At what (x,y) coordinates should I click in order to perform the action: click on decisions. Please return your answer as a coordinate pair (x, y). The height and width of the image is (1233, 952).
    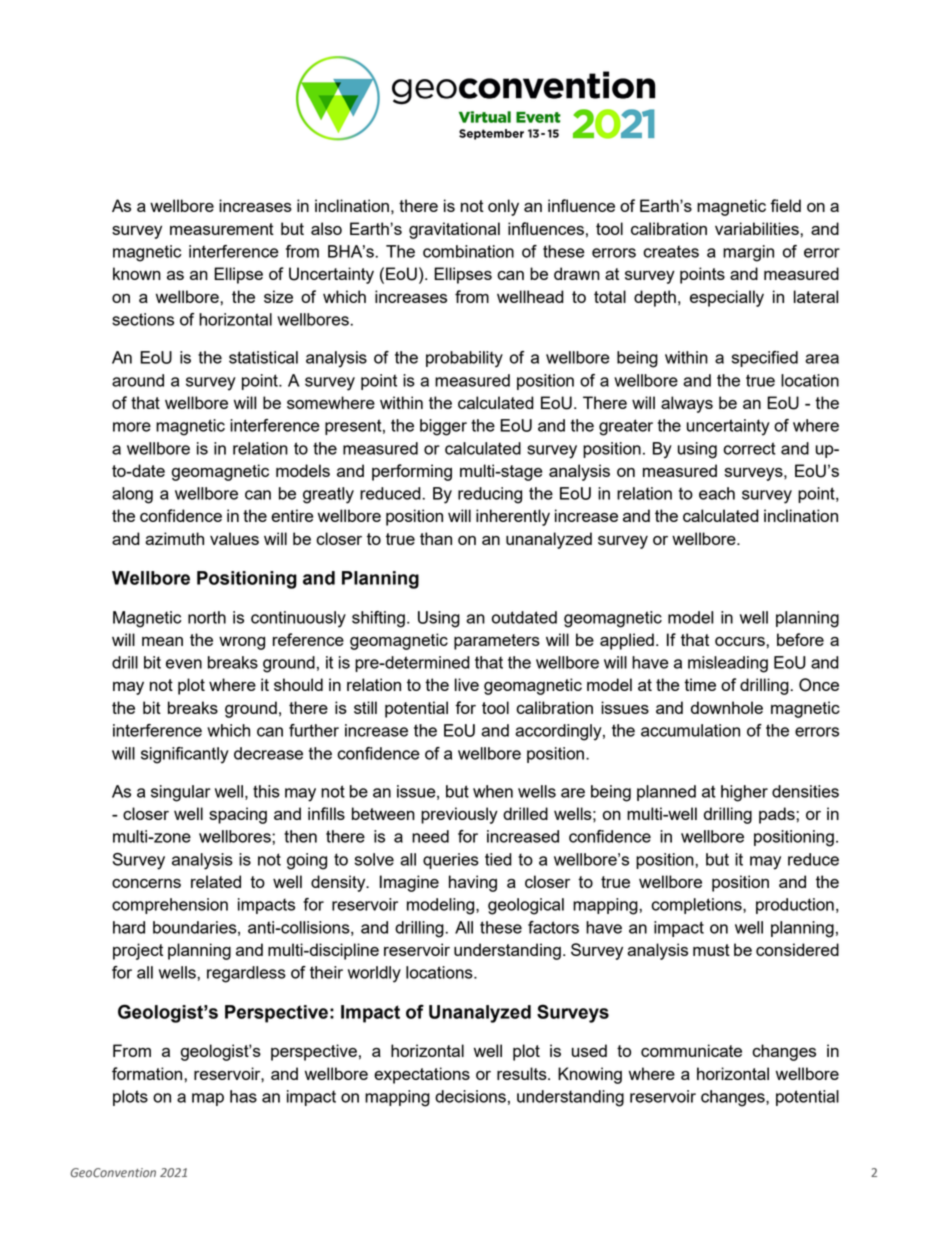
    Looking at the image, I should click on (470, 1096).
